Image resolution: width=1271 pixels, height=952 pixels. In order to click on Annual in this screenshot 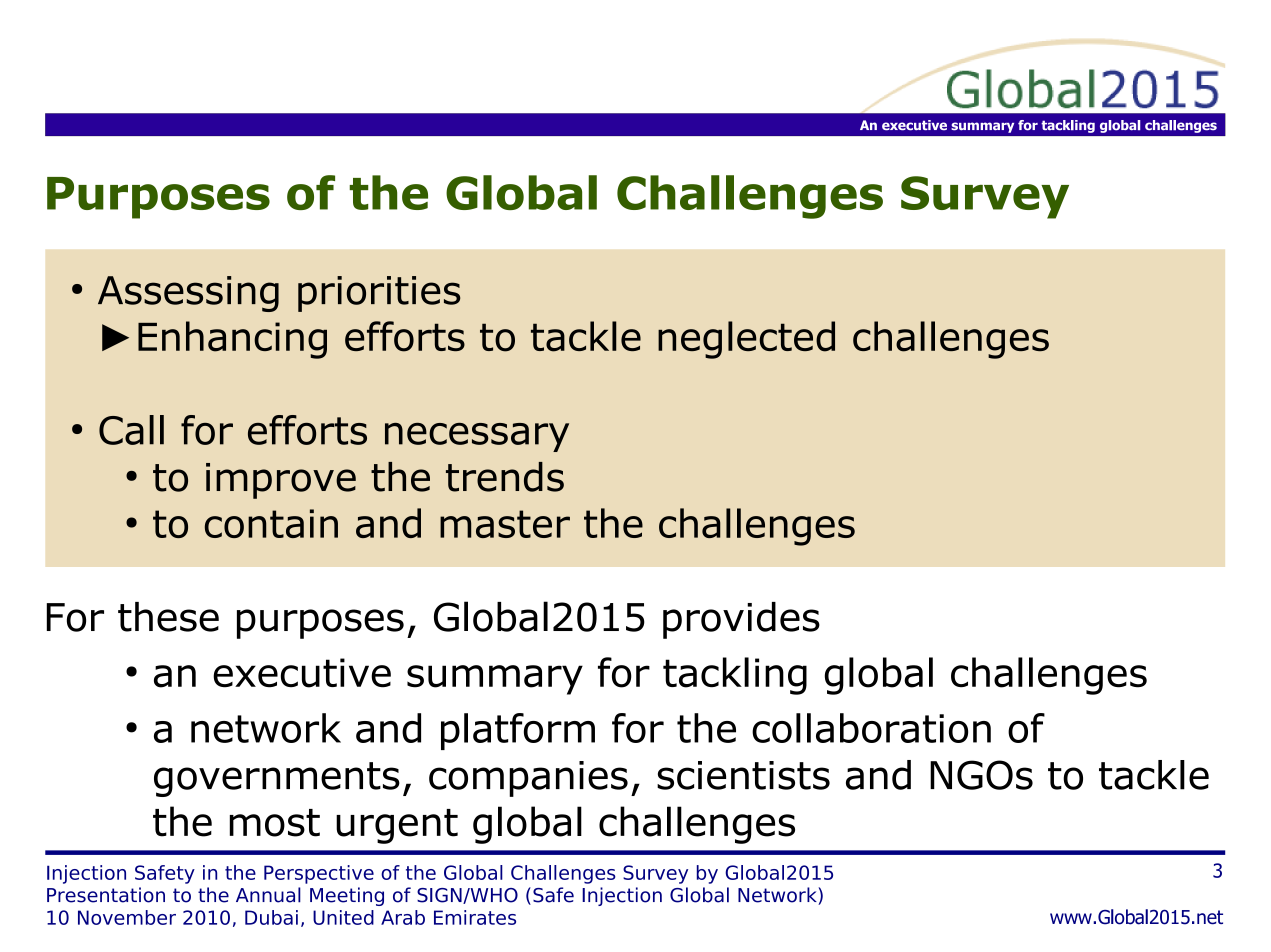, I will do `click(268, 895)`.
